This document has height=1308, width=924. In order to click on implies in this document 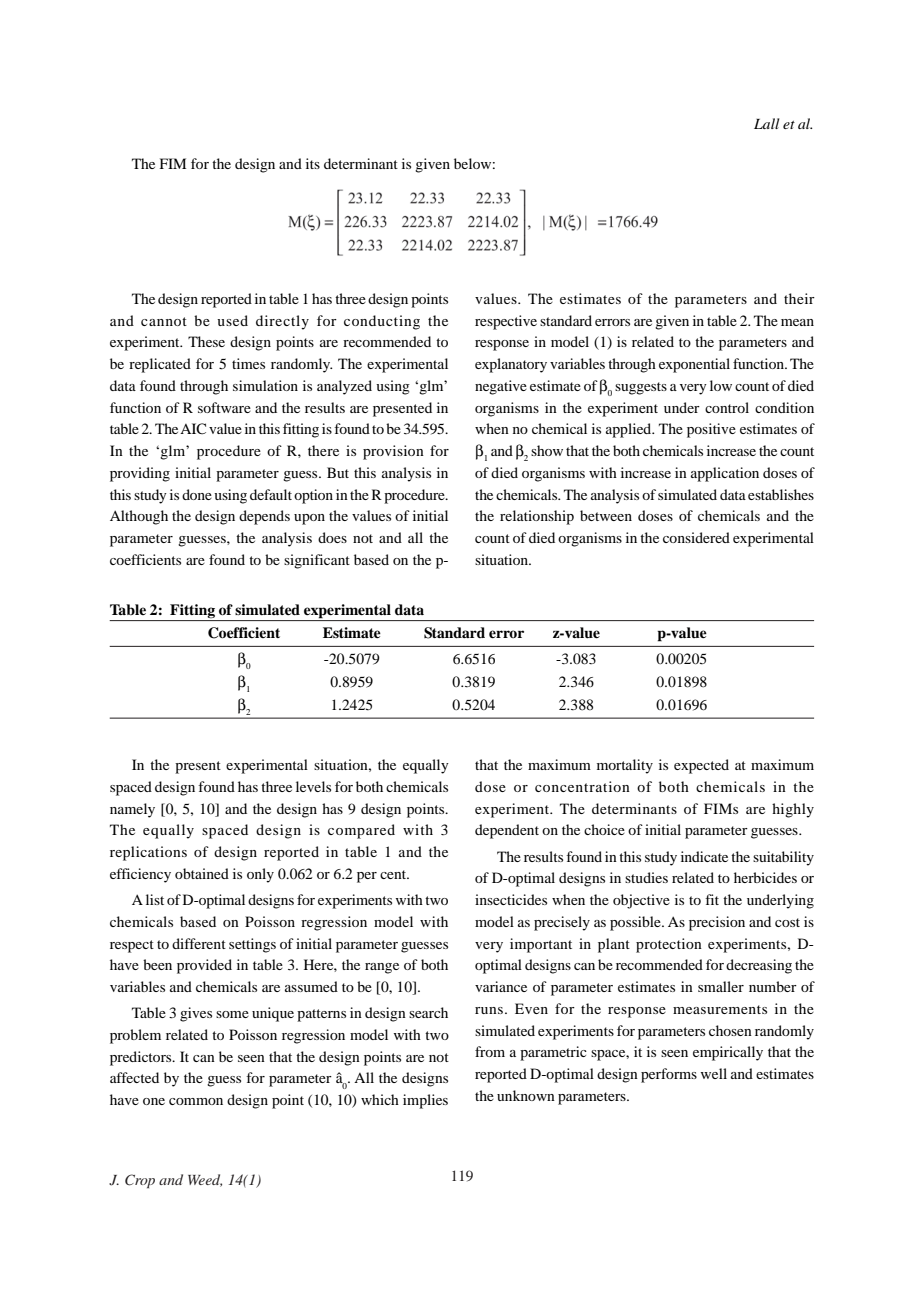, I will do `click(425, 1101)`.
